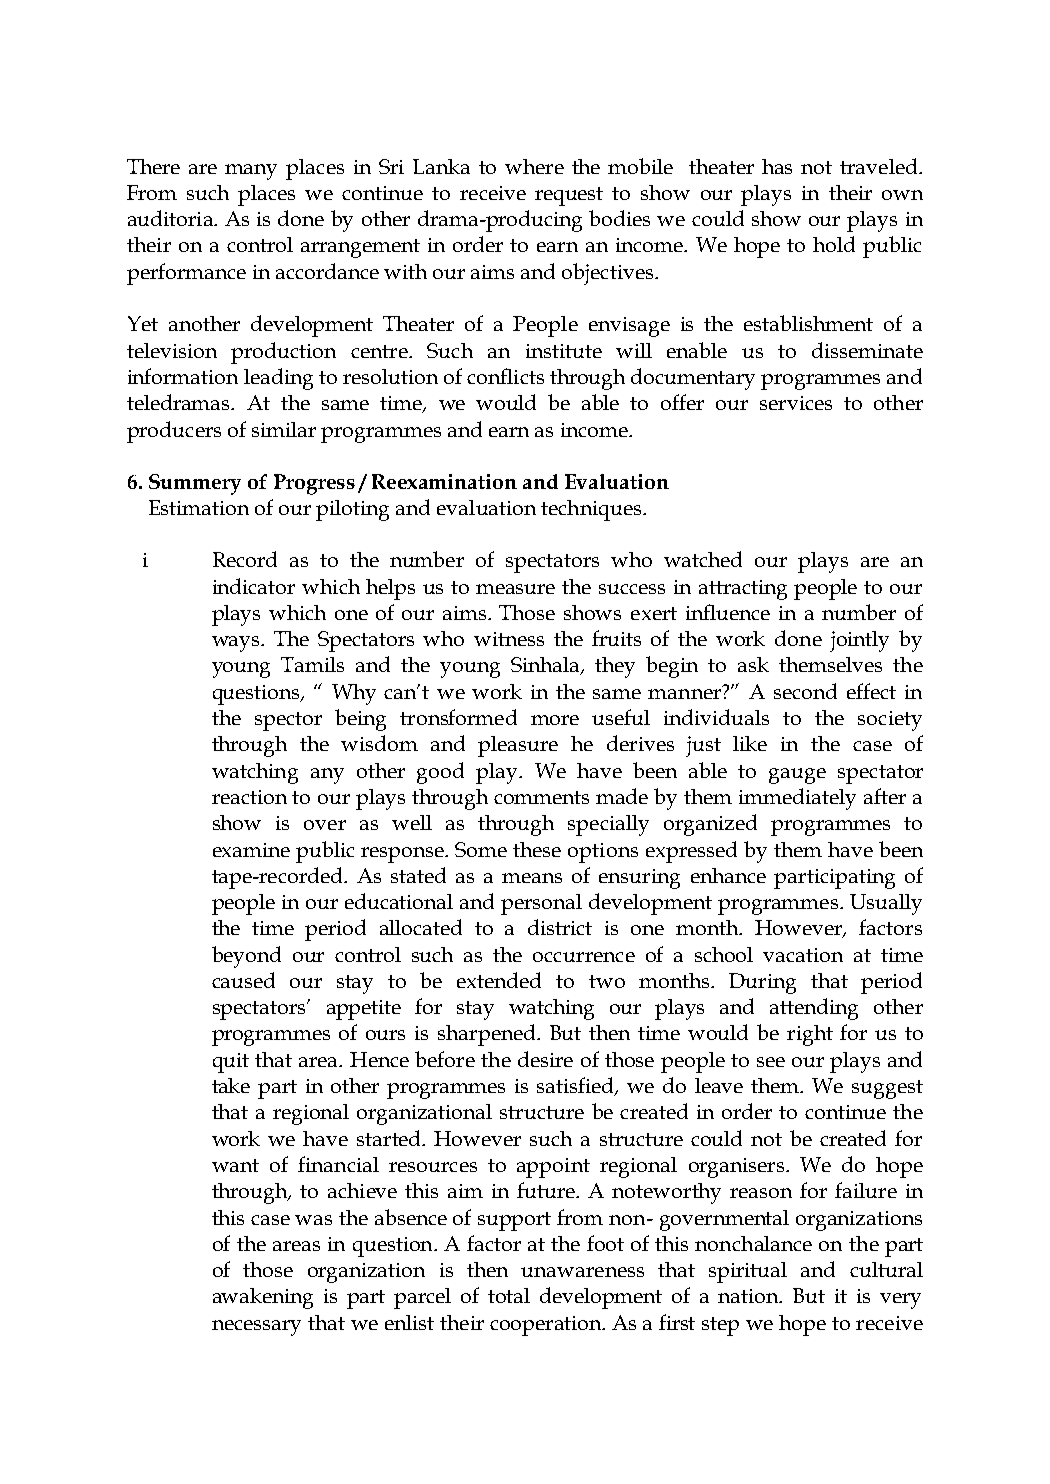 This screenshot has width=1050, height=1484. I want to click on personal, so click(541, 904).
